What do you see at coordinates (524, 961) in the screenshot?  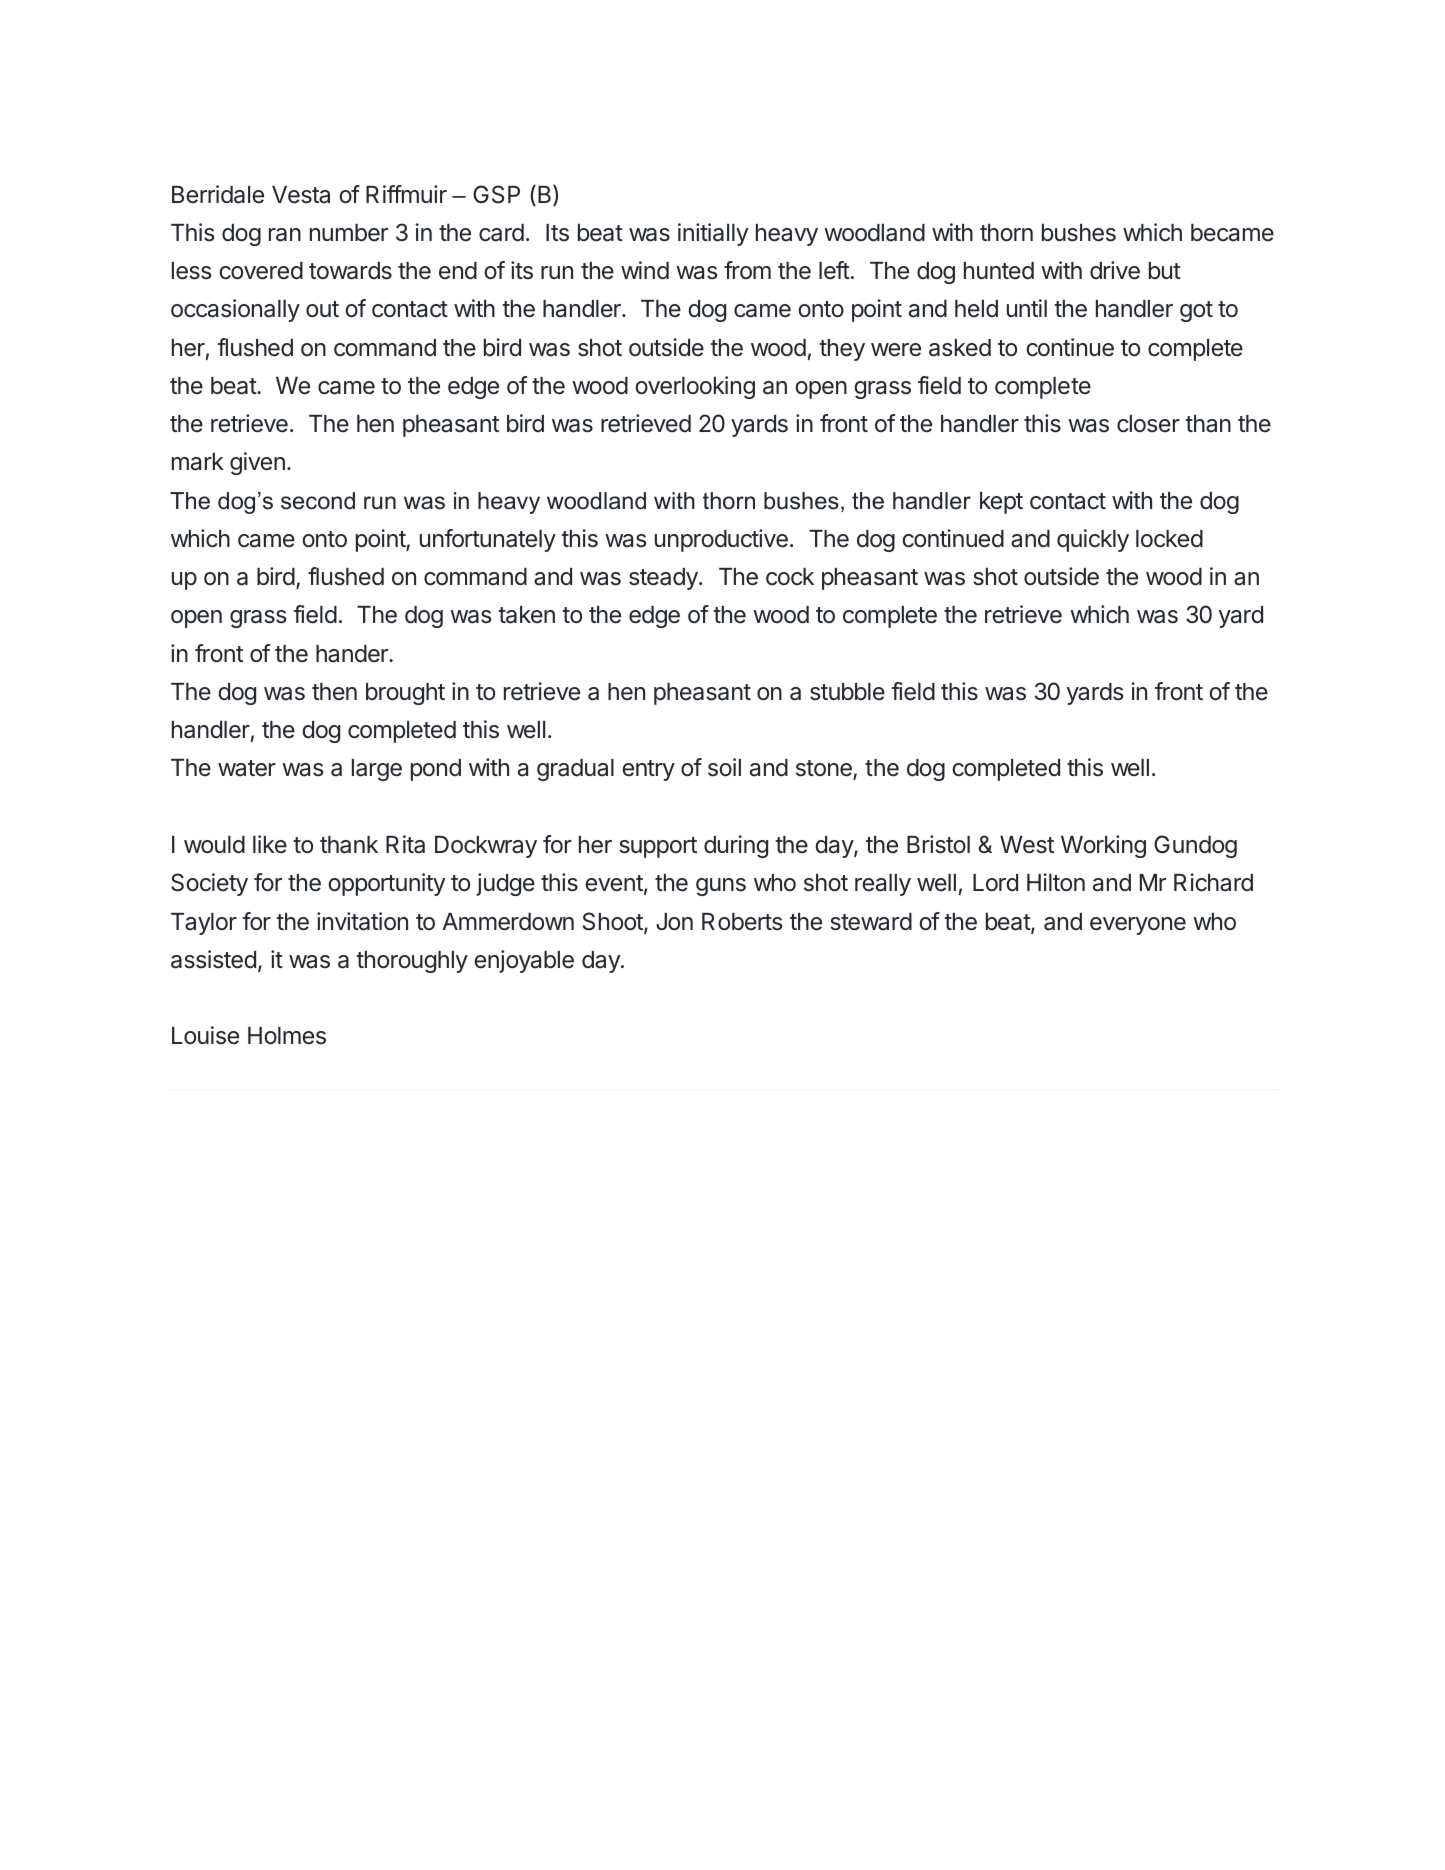 I see `enjoyable` at bounding box center [524, 961].
